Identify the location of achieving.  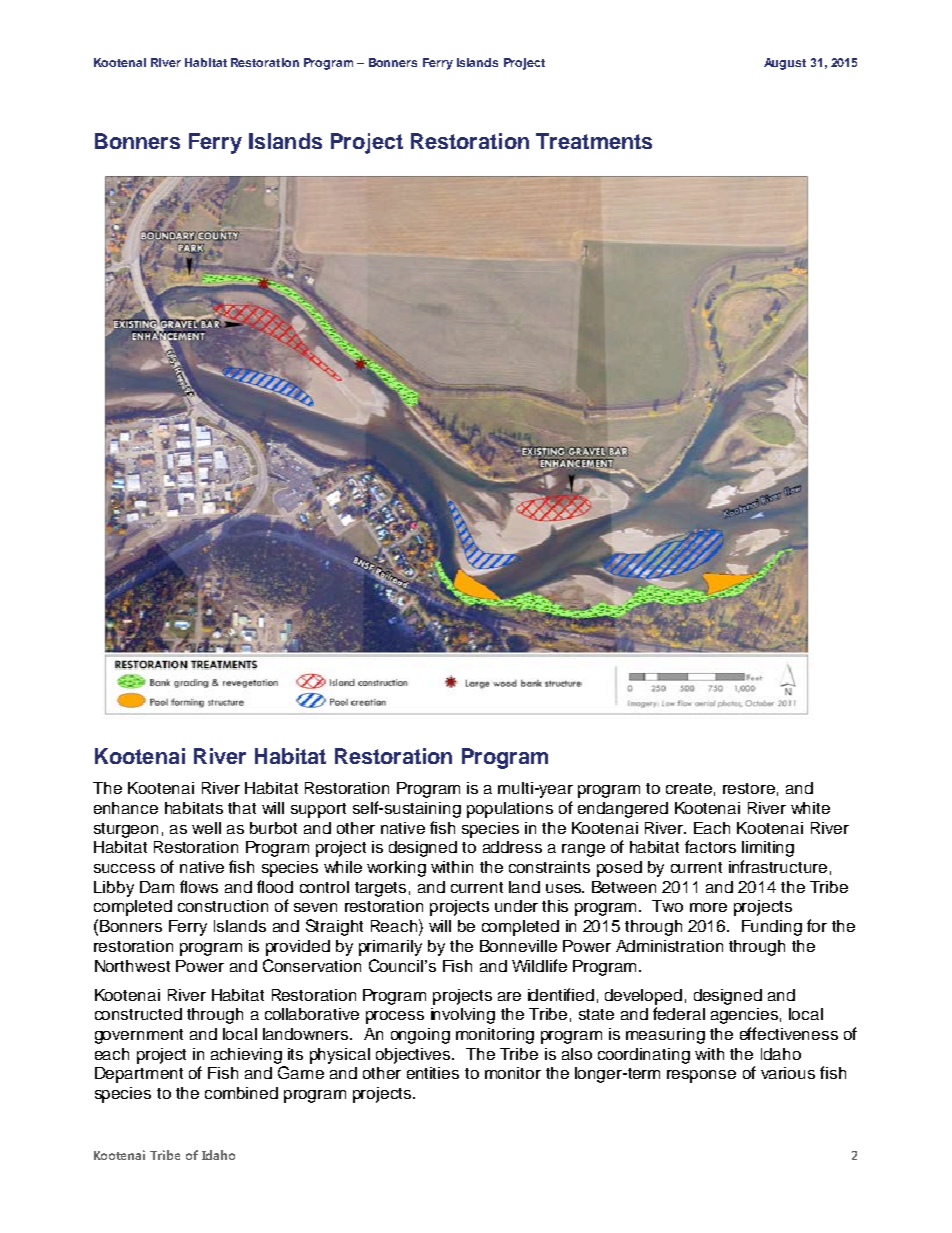
(246, 1056).
